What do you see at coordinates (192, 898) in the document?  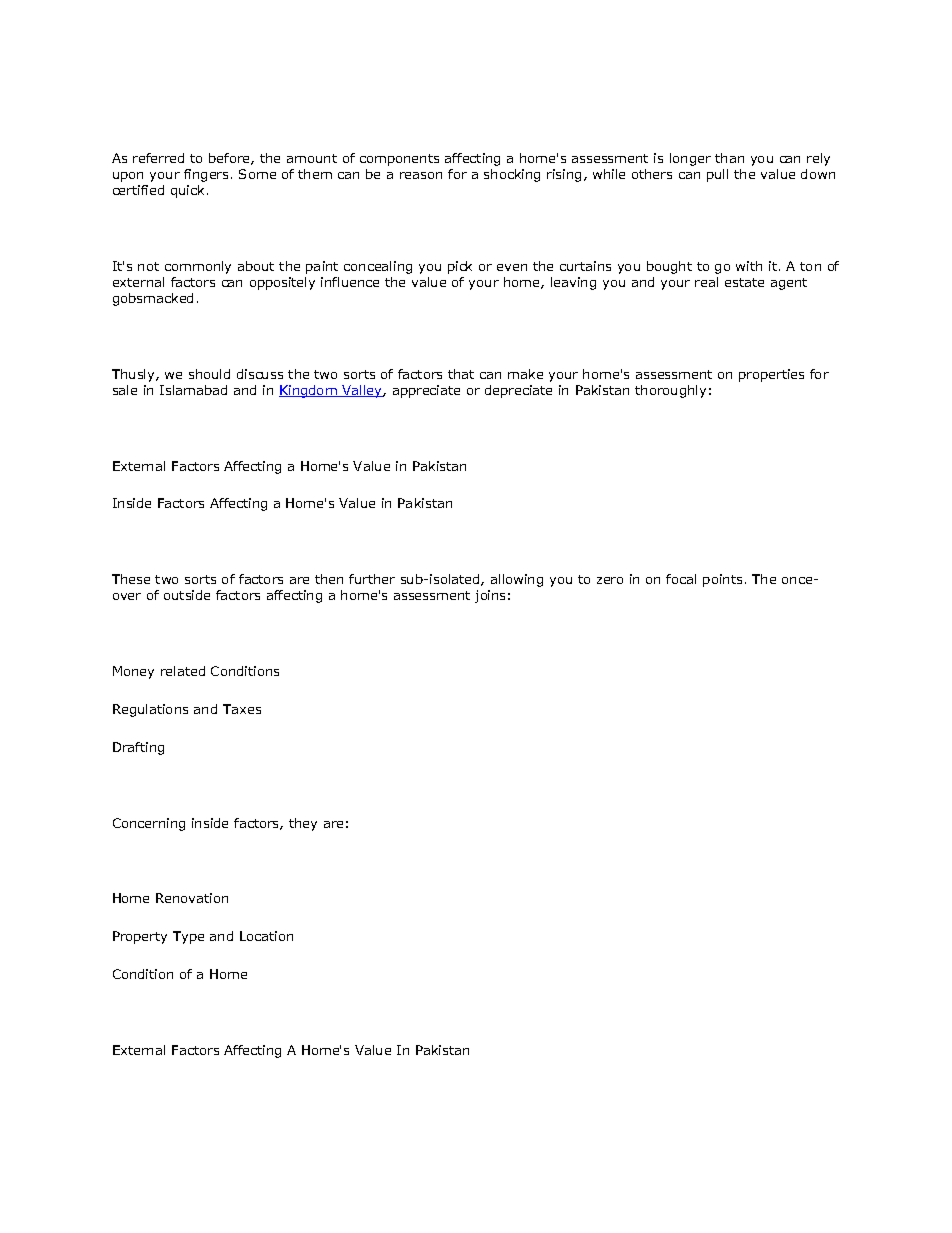 I see `Renovation` at bounding box center [192, 898].
